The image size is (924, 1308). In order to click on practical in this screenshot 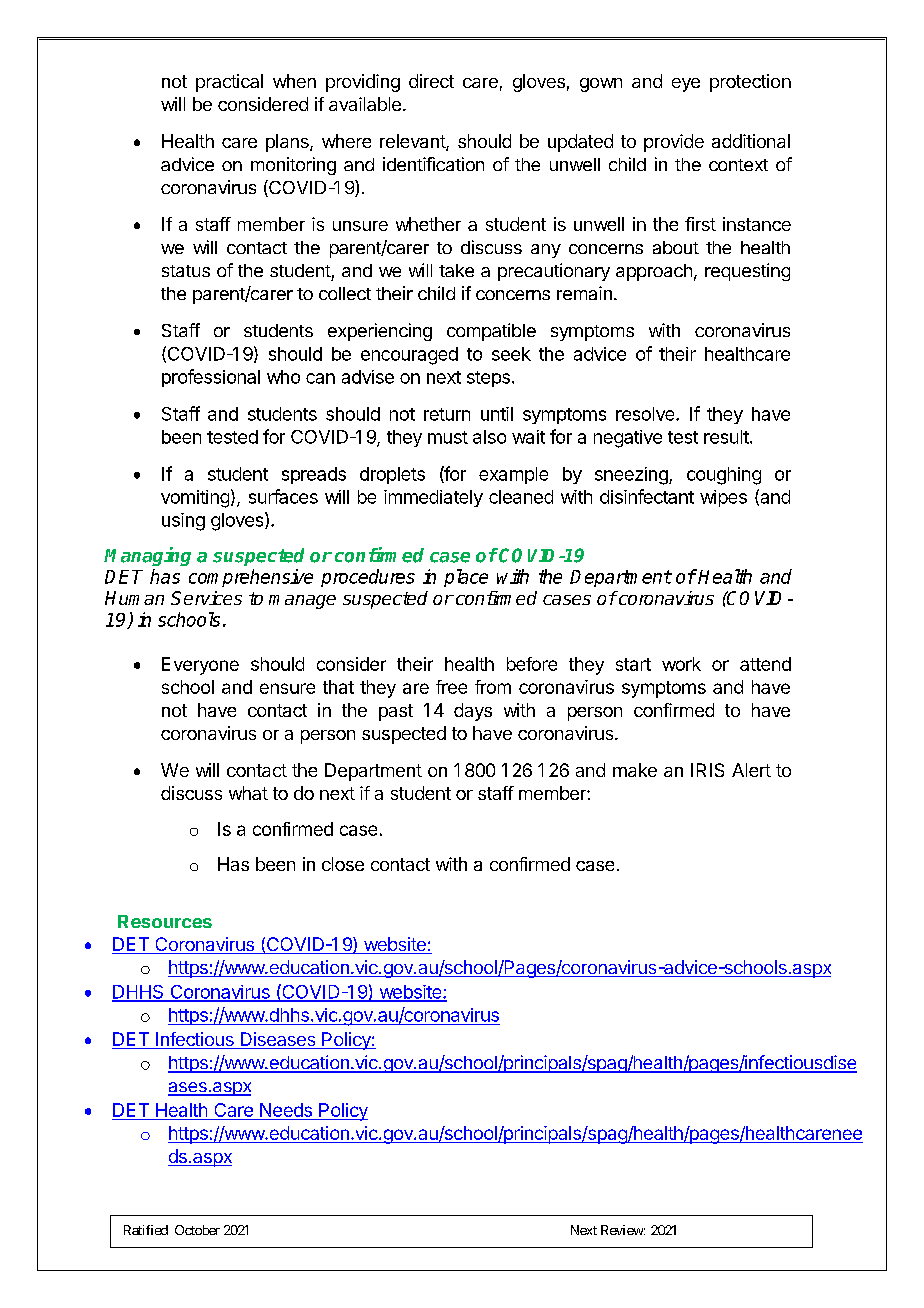, I will do `click(229, 83)`.
